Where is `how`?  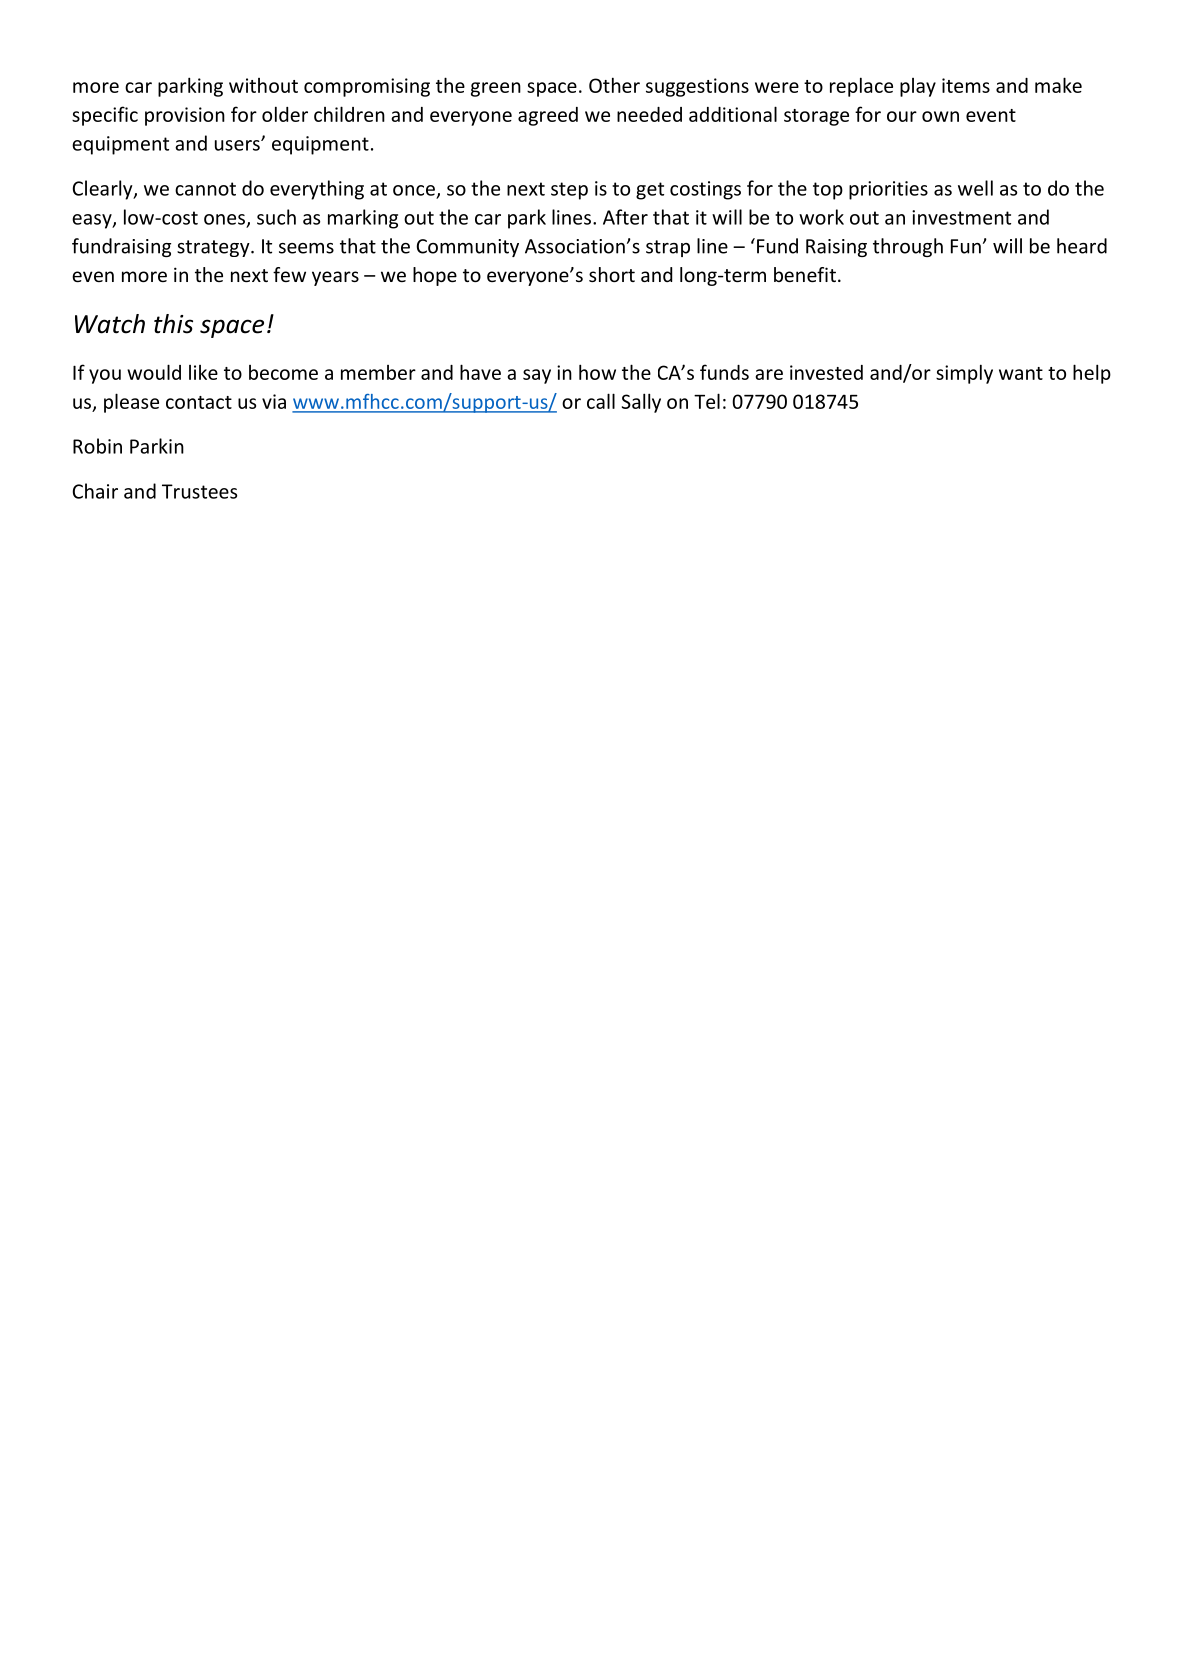
how is located at coordinates (597, 372).
